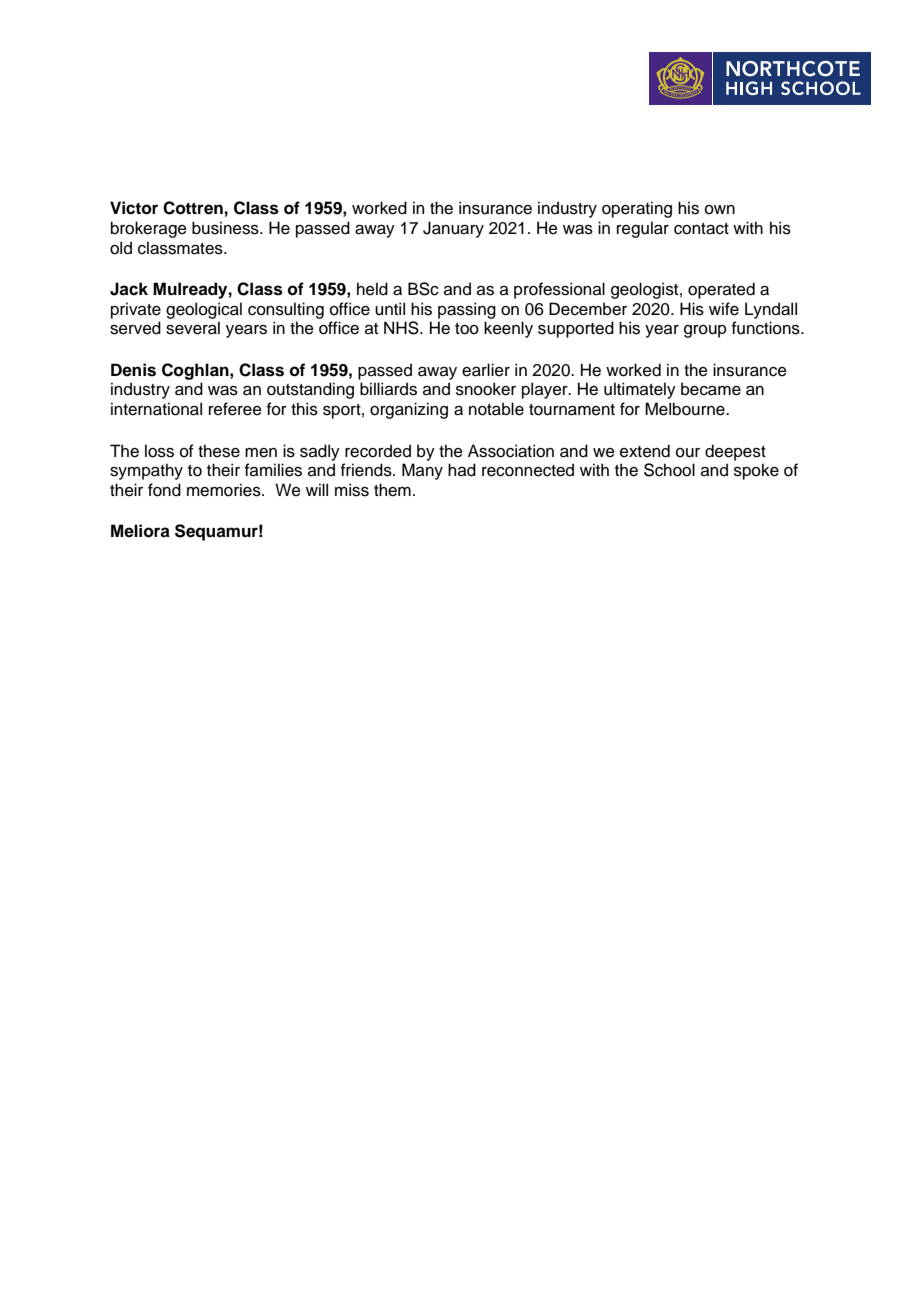 This screenshot has width=924, height=1307. What do you see at coordinates (453, 229) in the screenshot?
I see `January` at bounding box center [453, 229].
